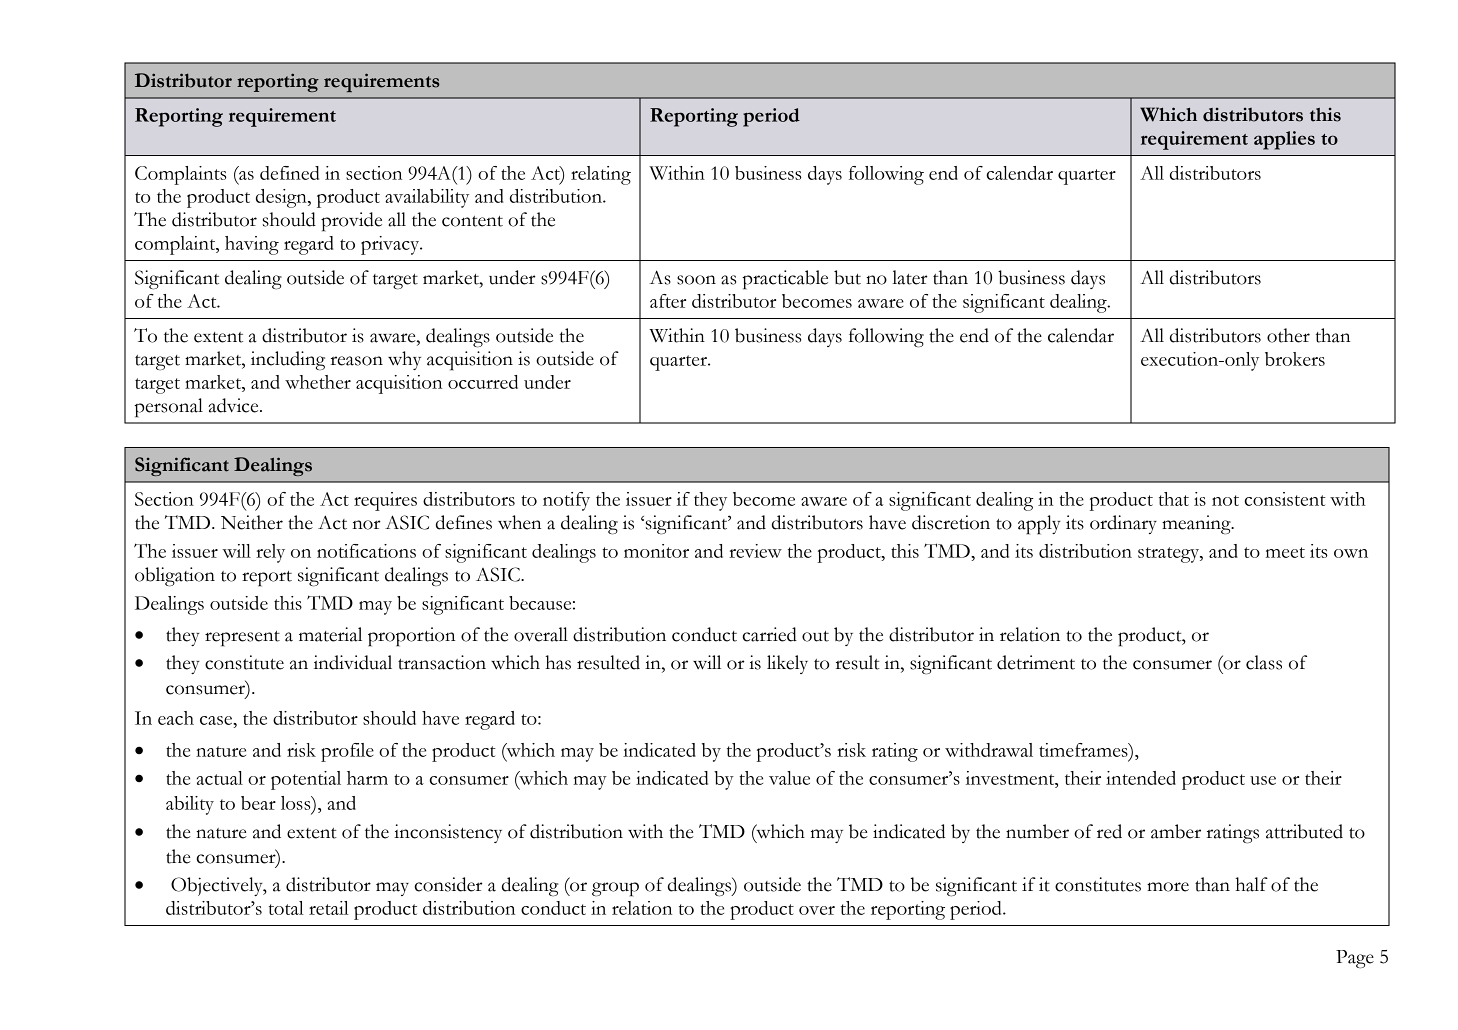  Describe the element at coordinates (329, 908) in the page. I see `retail` at that location.
